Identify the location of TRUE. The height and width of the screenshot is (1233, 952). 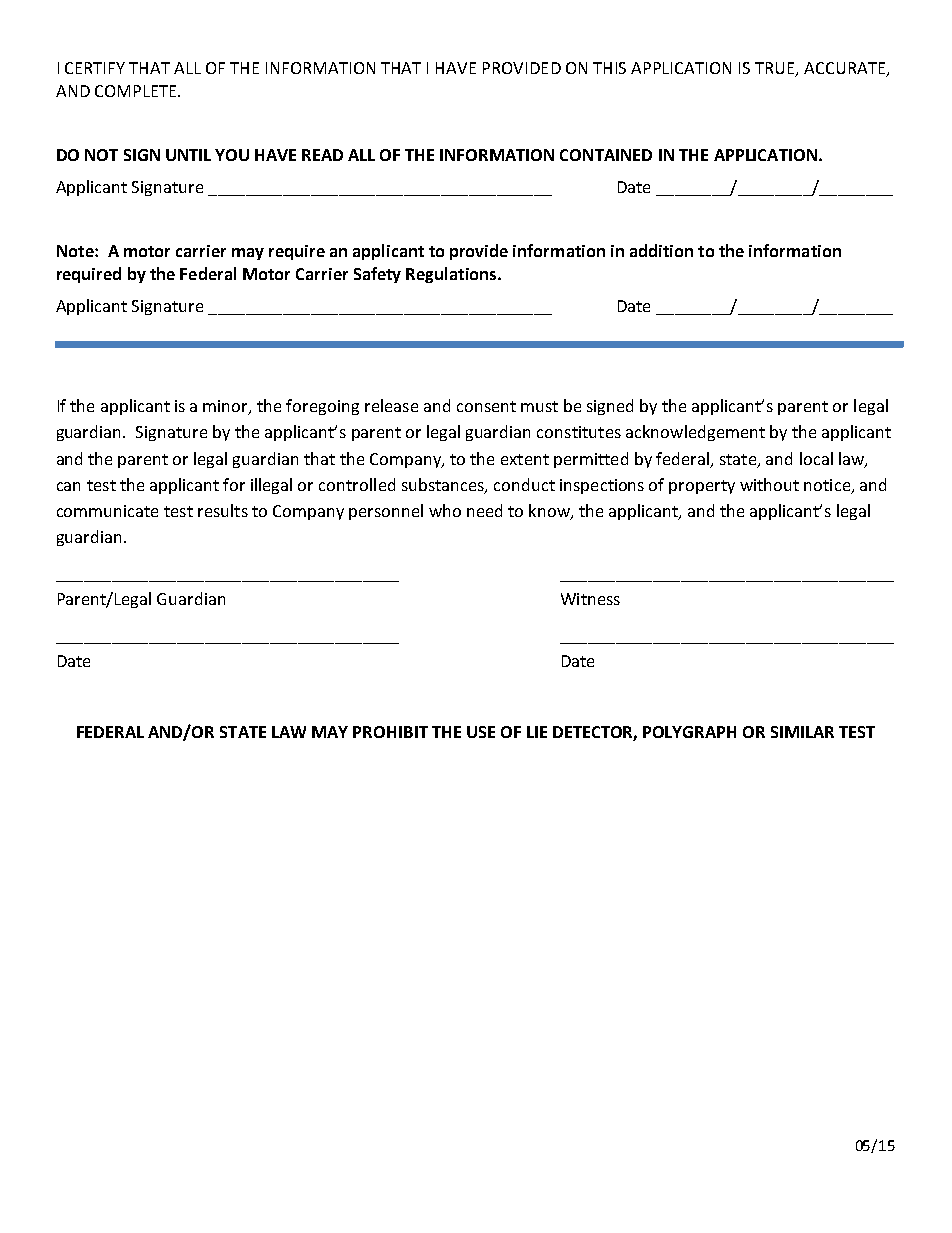
(776, 69).
